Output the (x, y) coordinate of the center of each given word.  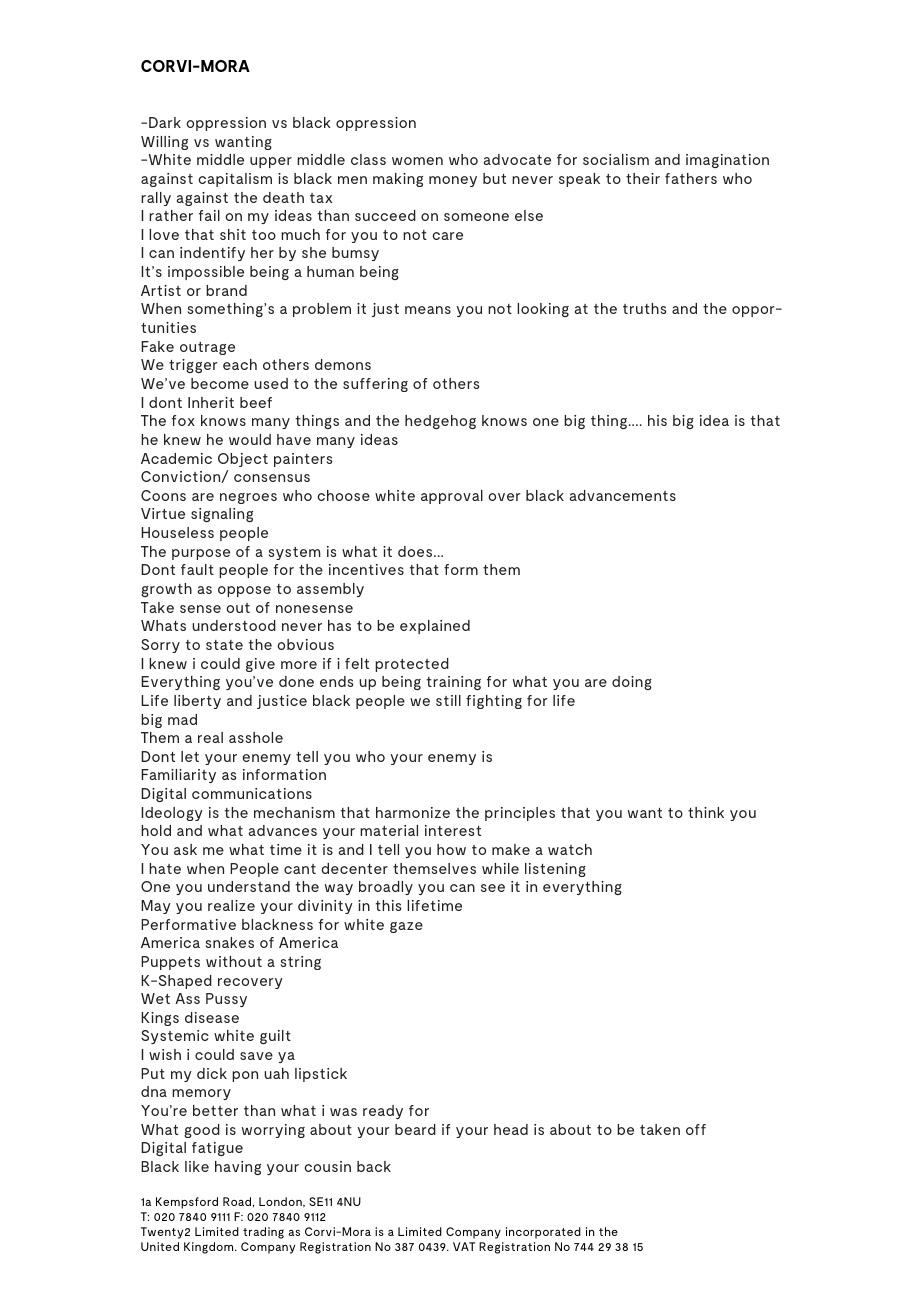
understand (249, 886)
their (643, 178)
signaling (222, 515)
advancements (623, 495)
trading (263, 1233)
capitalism (235, 180)
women (417, 161)
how (451, 849)
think (706, 812)
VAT (464, 1246)
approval (452, 497)
